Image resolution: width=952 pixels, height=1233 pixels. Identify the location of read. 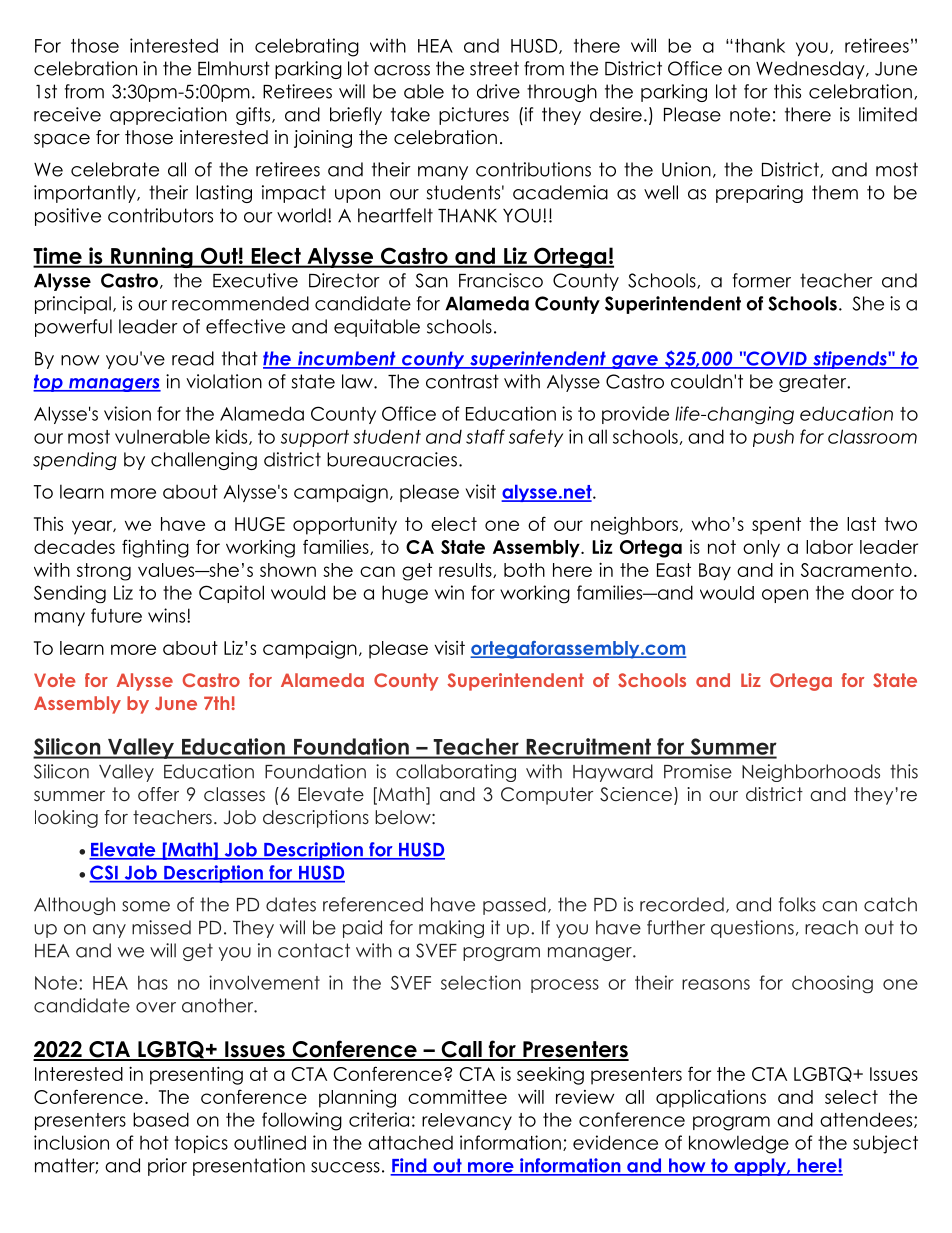
(193, 358).
